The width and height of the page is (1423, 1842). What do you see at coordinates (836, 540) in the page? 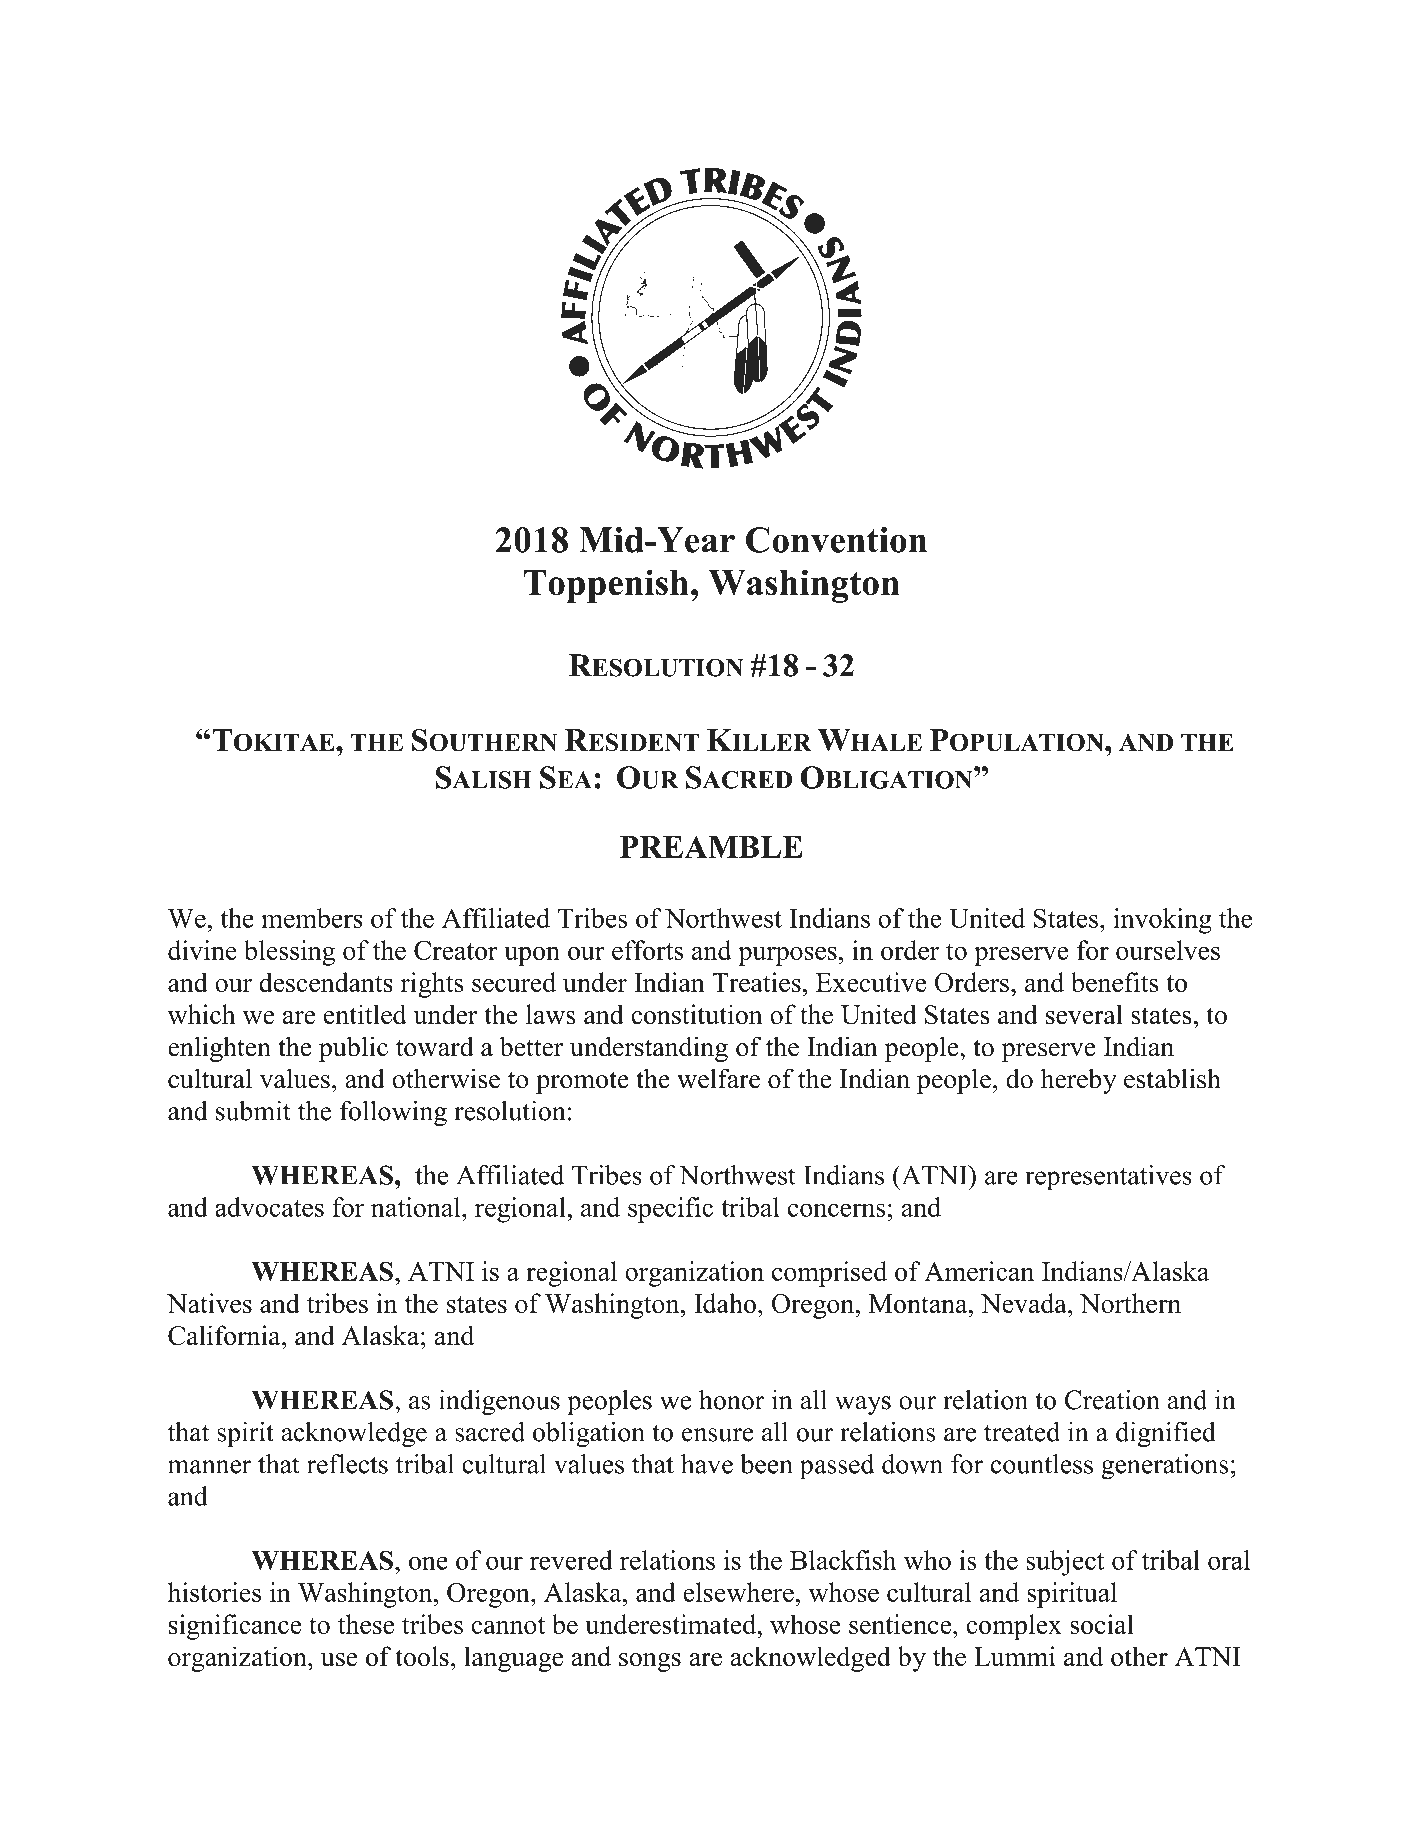
I see `Convention` at bounding box center [836, 540].
